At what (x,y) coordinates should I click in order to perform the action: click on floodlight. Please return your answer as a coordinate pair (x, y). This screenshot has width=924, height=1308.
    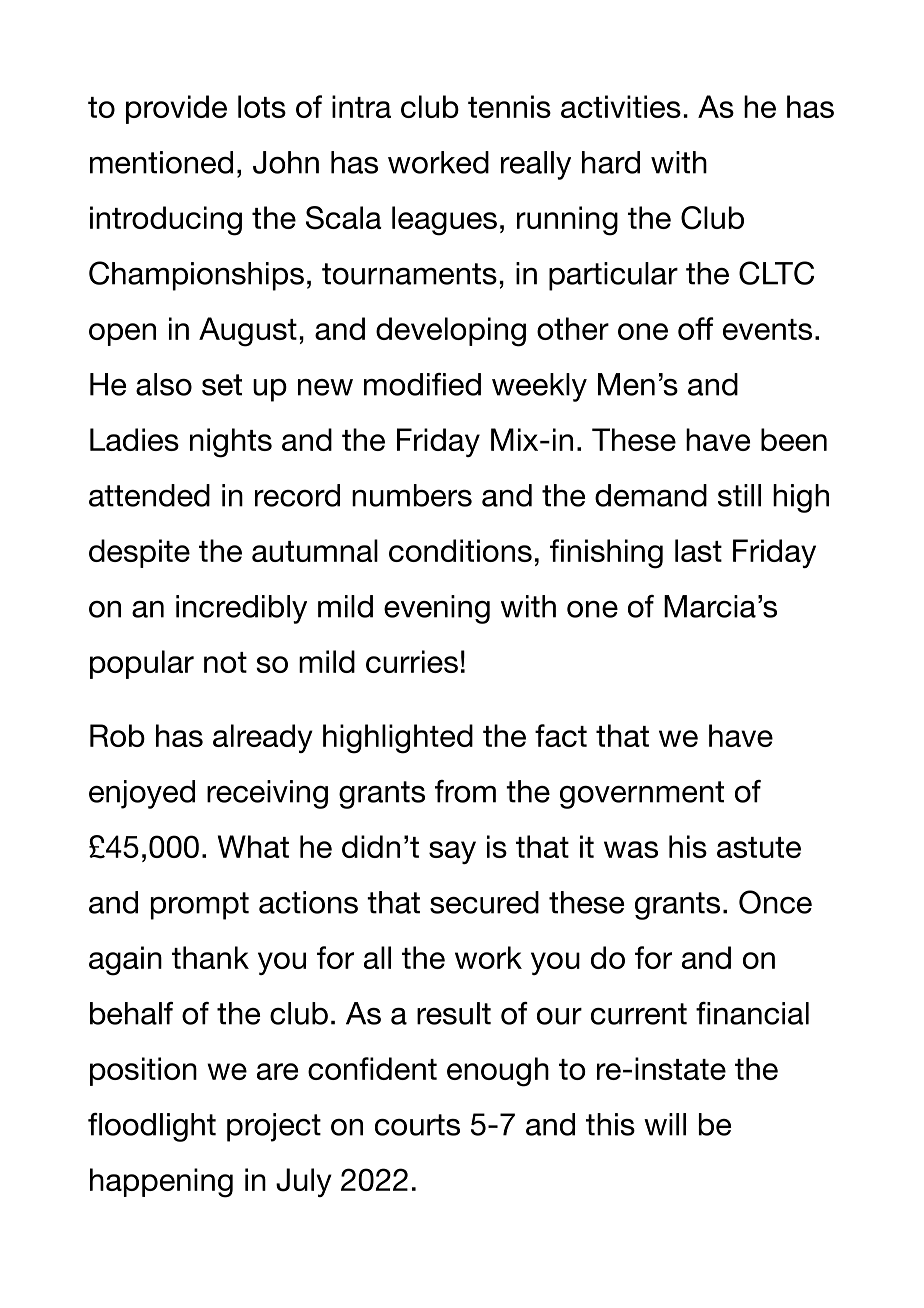
    Looking at the image, I should click on (152, 1127).
